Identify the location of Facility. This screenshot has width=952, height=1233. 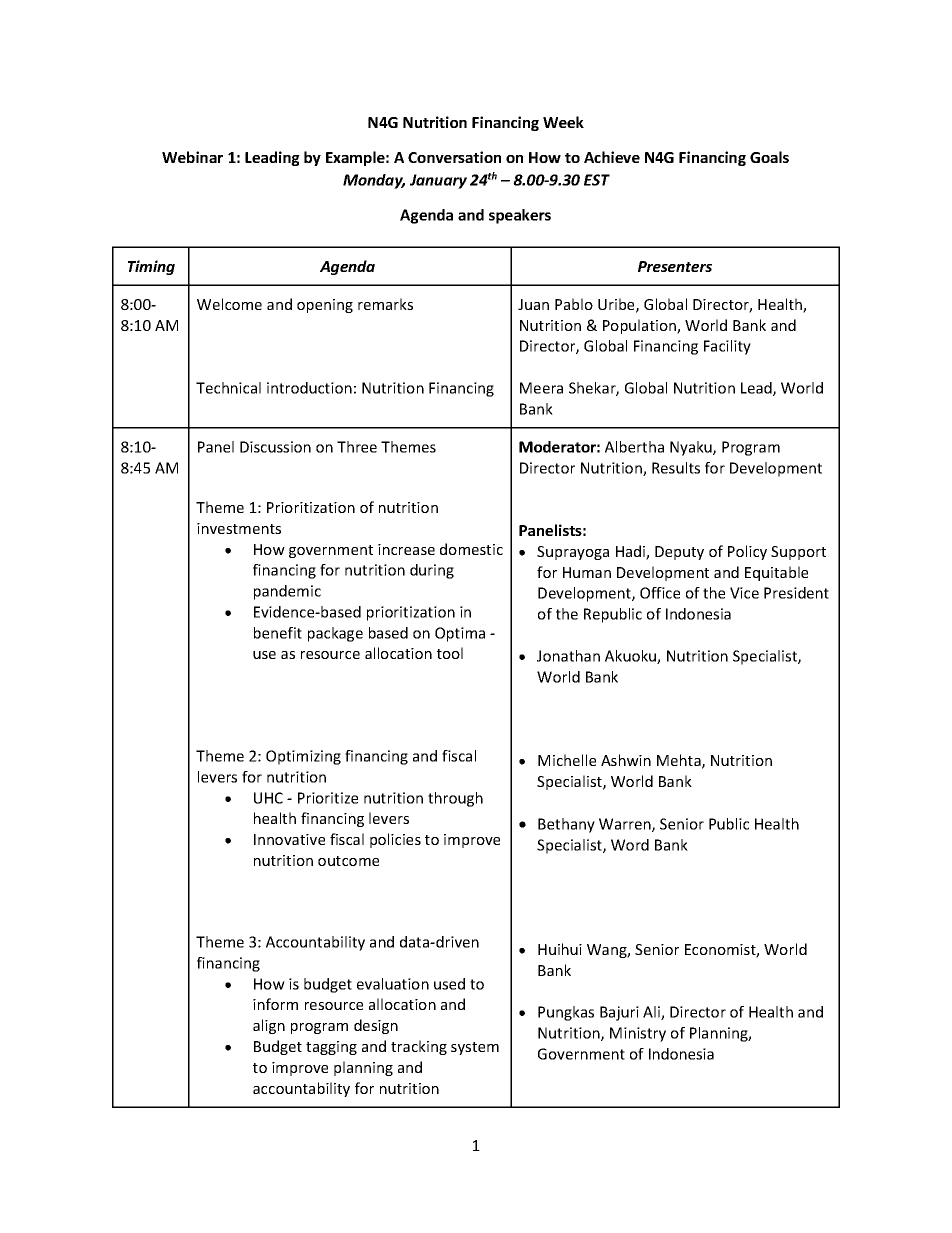
(727, 347).
